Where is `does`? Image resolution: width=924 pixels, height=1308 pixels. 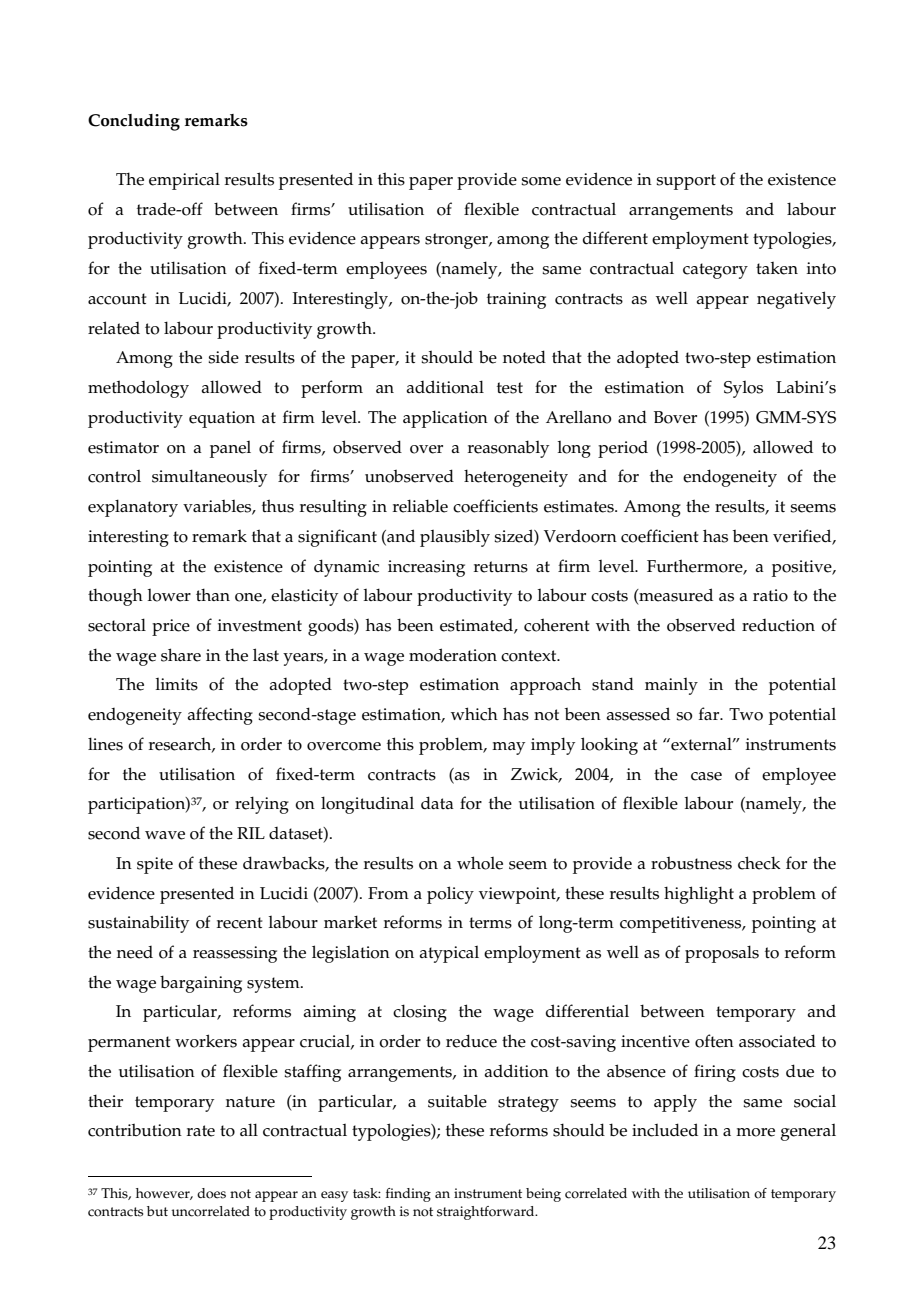
does is located at coordinates (211, 1193).
